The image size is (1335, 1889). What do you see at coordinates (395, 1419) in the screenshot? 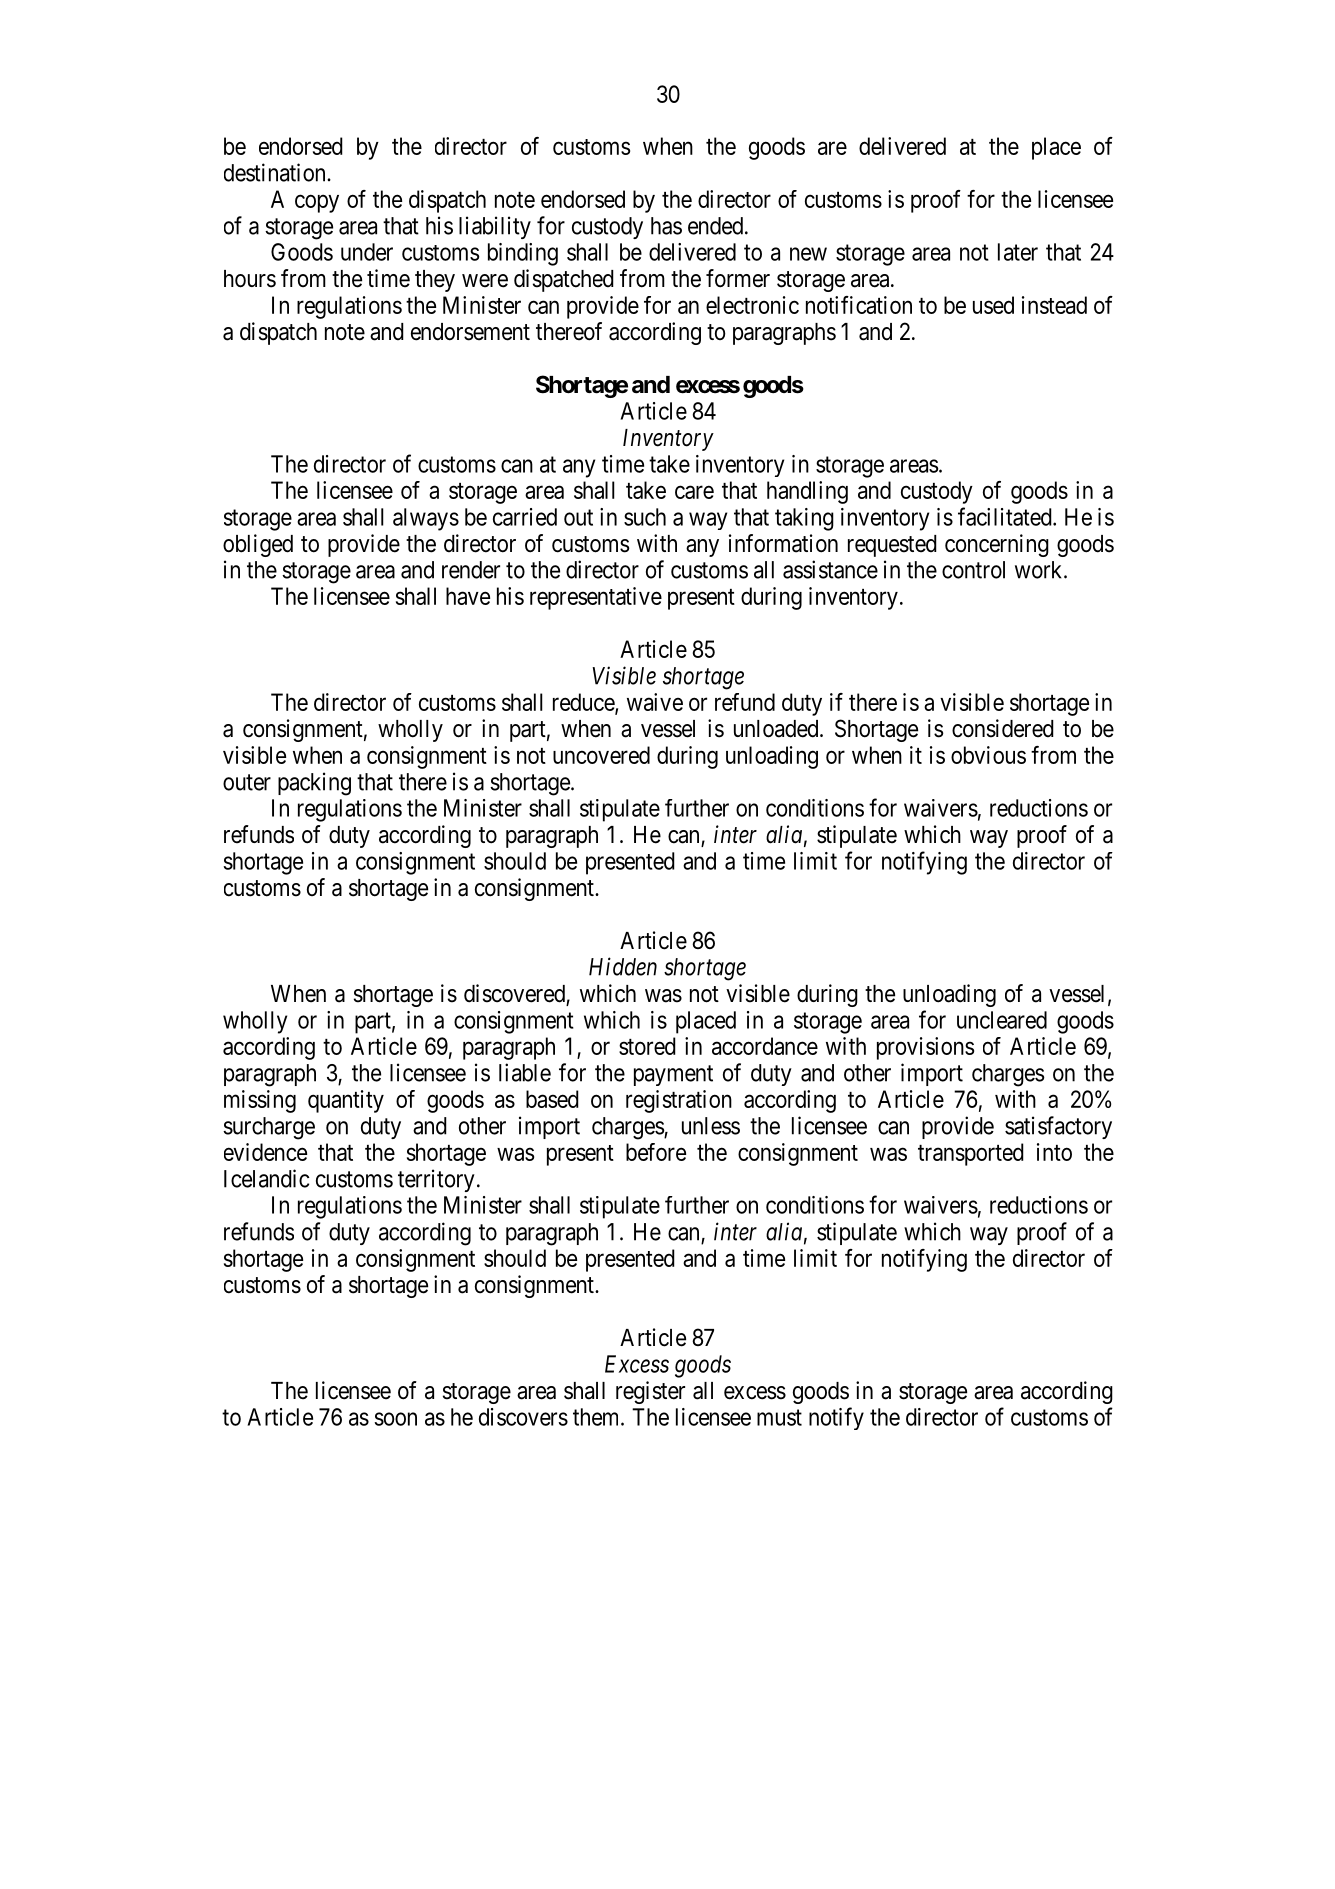
I see `soon` at bounding box center [395, 1419].
